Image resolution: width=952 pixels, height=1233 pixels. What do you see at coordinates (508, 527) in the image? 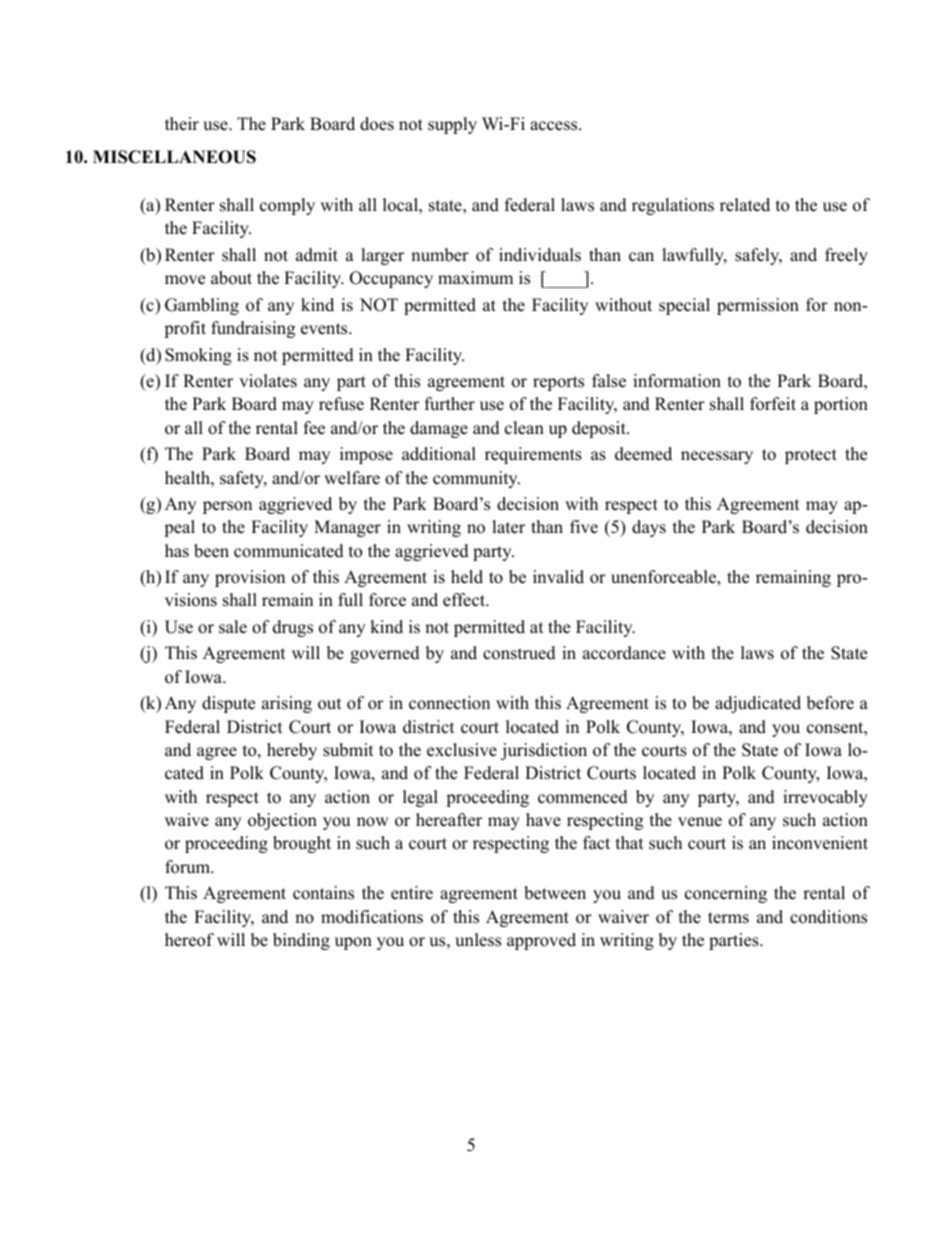
I see `later` at bounding box center [508, 527].
